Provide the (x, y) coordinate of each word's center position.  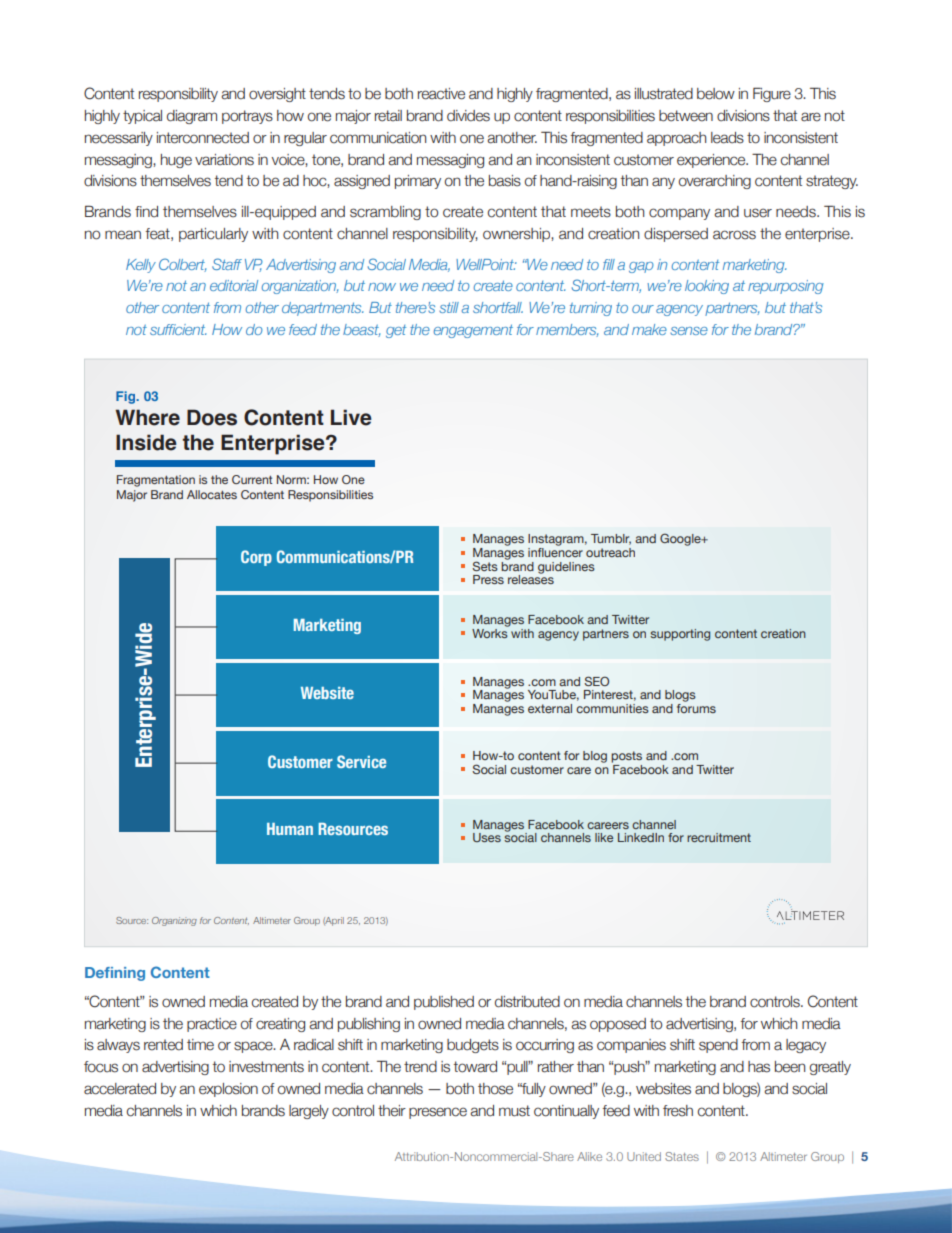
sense (689, 331)
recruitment (719, 837)
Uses (487, 837)
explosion (228, 1090)
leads (727, 138)
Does (212, 417)
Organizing (174, 921)
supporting (680, 635)
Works (490, 632)
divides (468, 116)
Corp (256, 558)
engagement (473, 331)
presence (438, 1113)
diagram (192, 117)
